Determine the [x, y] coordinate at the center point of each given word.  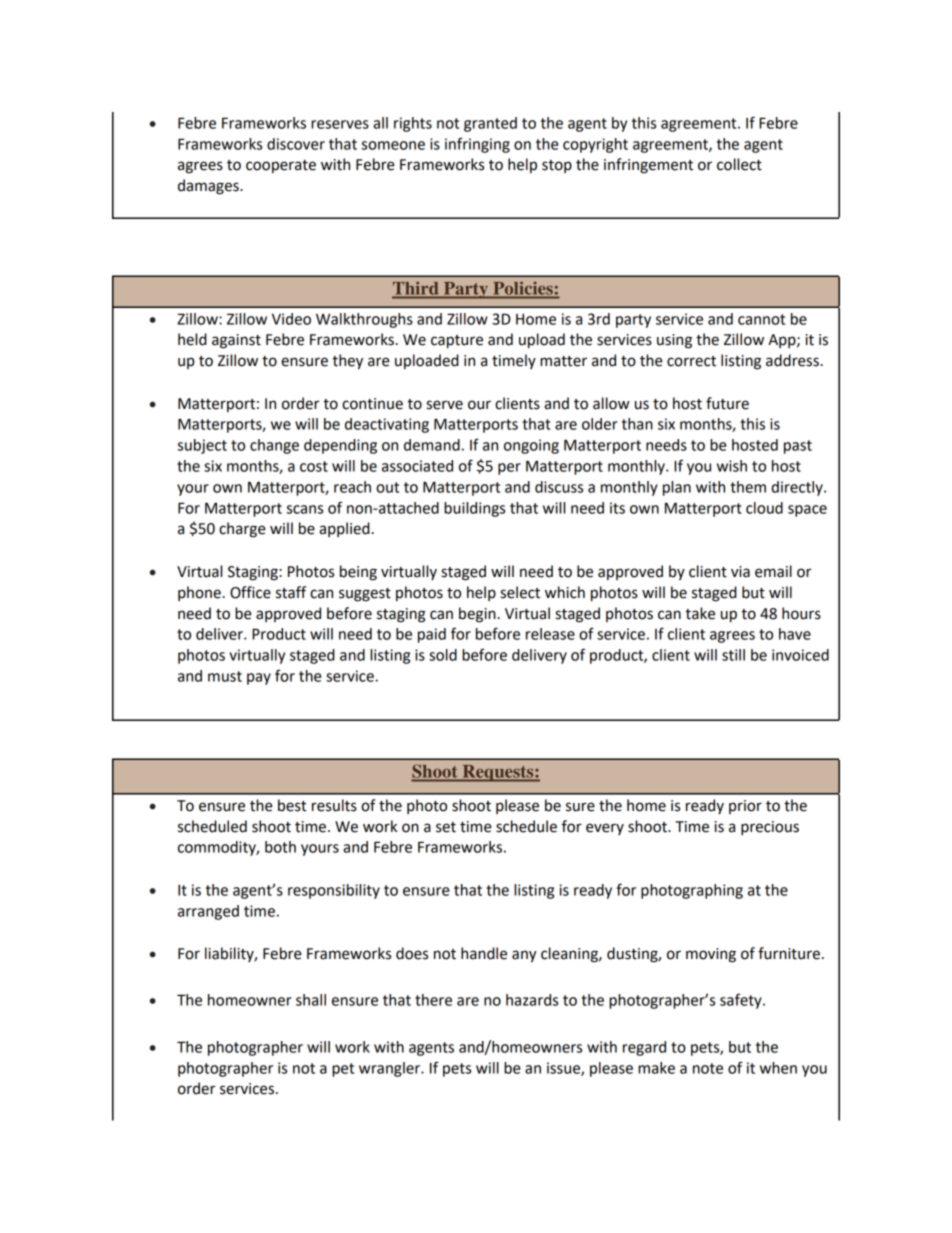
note [708, 1068]
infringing [477, 145]
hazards [532, 1000]
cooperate [281, 166]
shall [311, 1000]
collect [739, 164]
